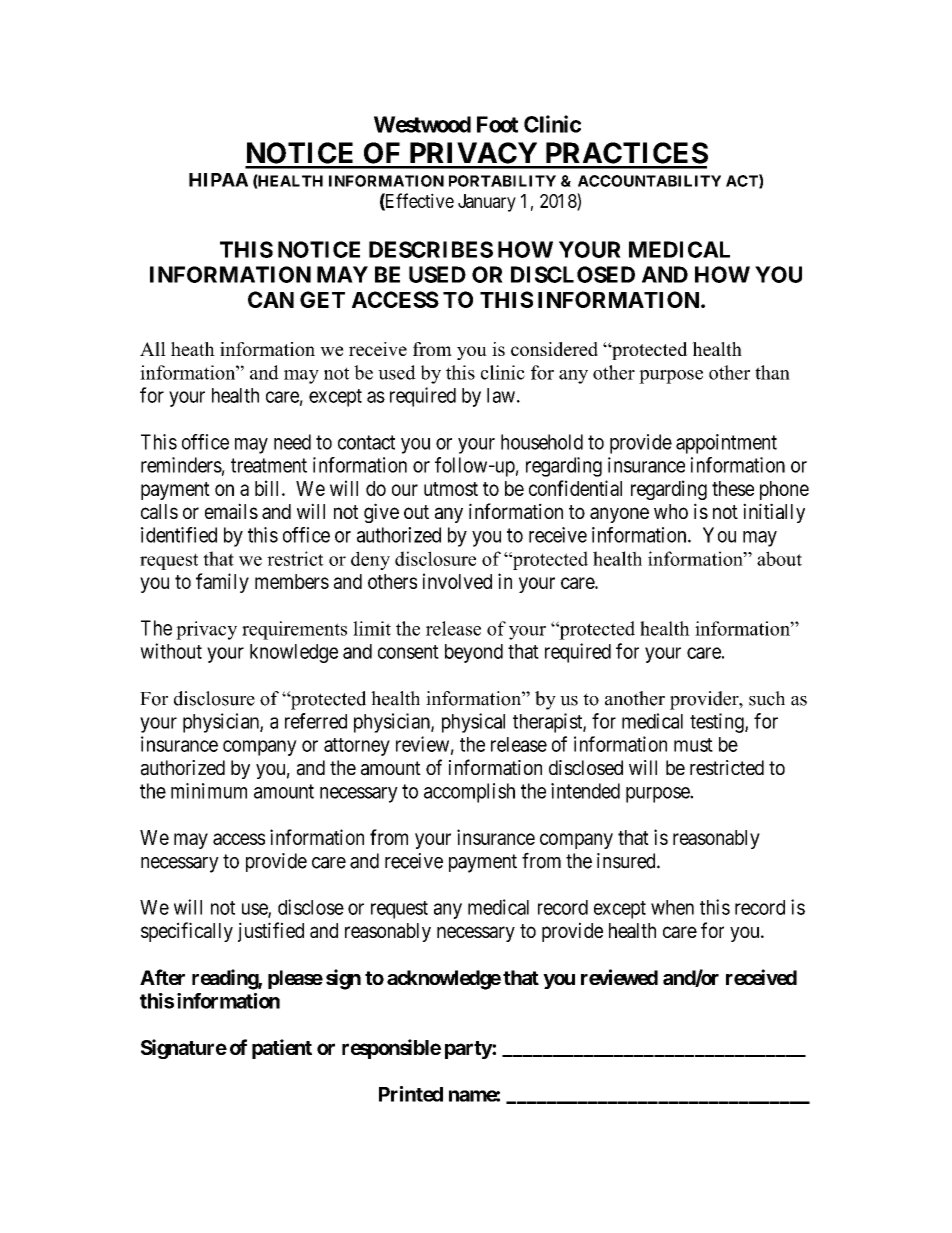 This image has height=1233, width=952. What do you see at coordinates (193, 349) in the image?
I see `heath` at bounding box center [193, 349].
